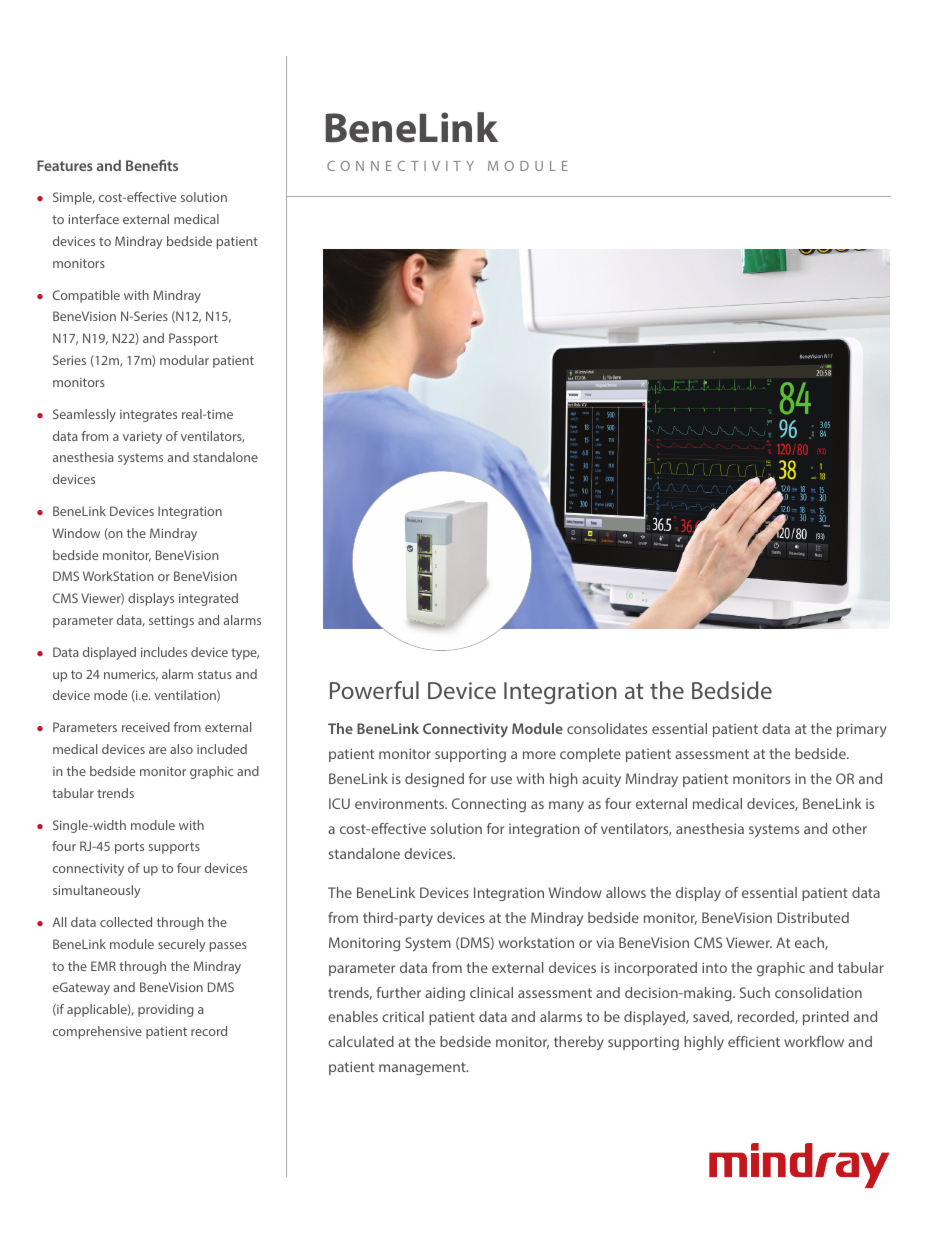 Image resolution: width=952 pixels, height=1233 pixels. I want to click on Benefits, so click(152, 165).
